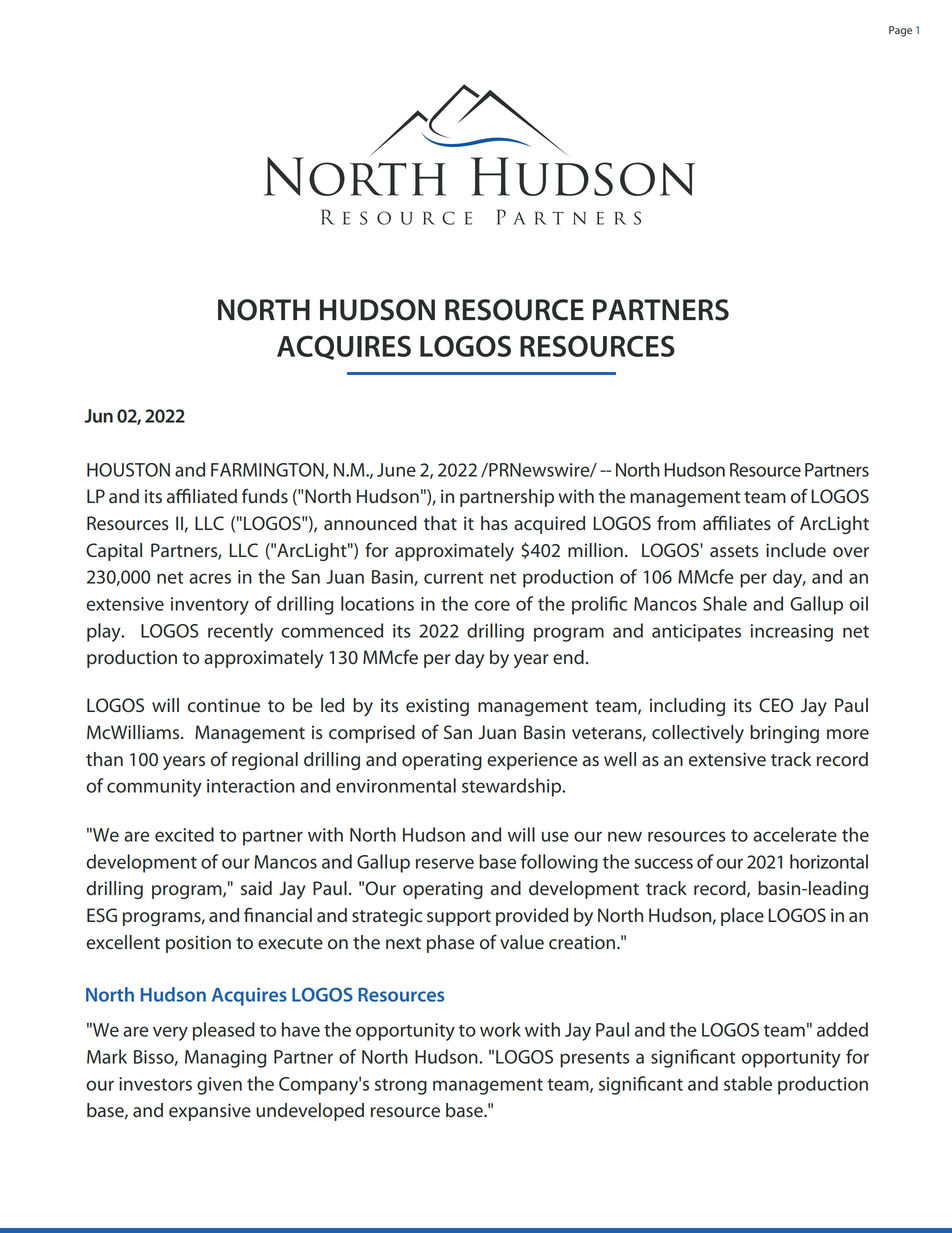 The width and height of the screenshot is (952, 1233). I want to click on given, so click(219, 1086).
